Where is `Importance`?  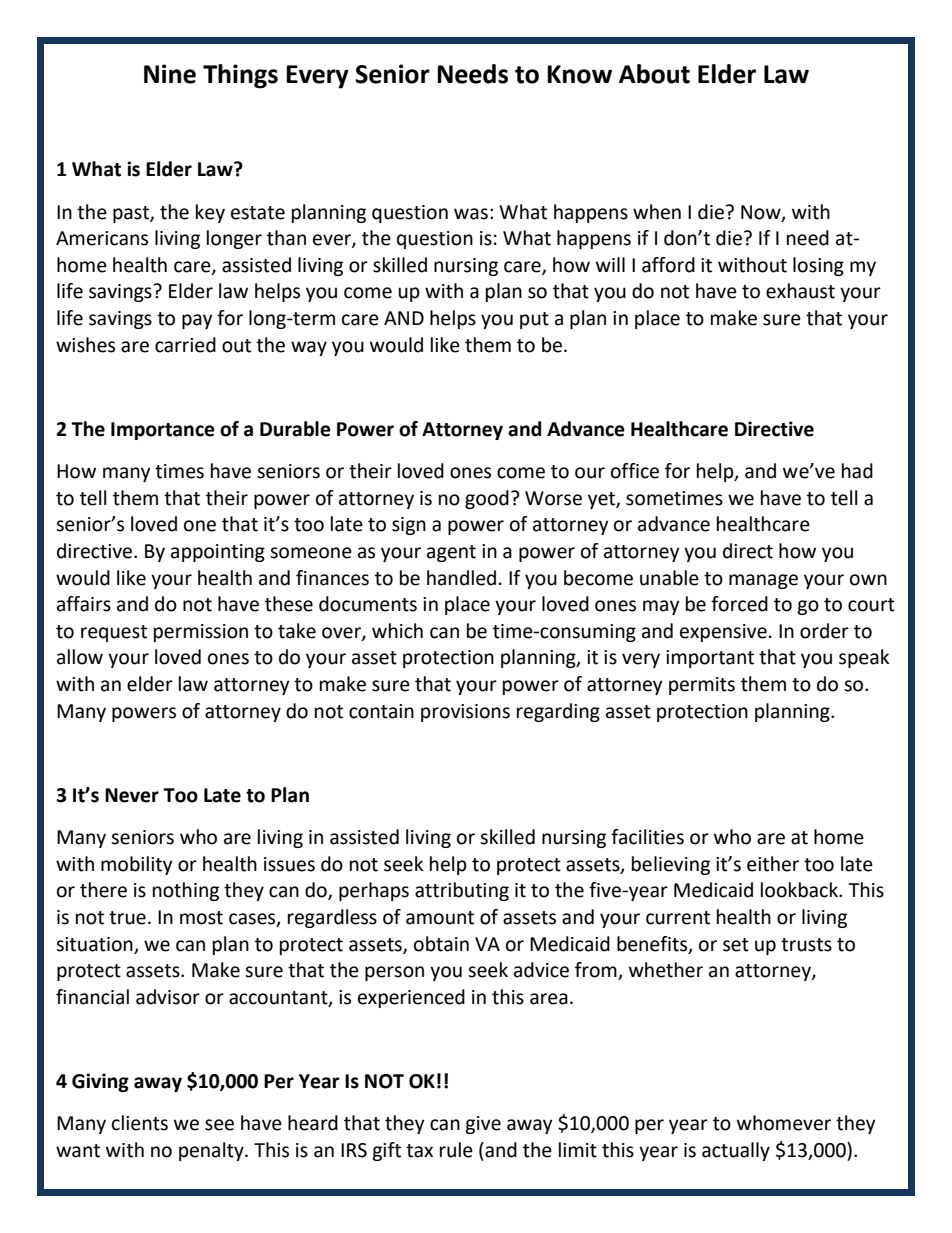 Importance is located at coordinates (163, 431).
